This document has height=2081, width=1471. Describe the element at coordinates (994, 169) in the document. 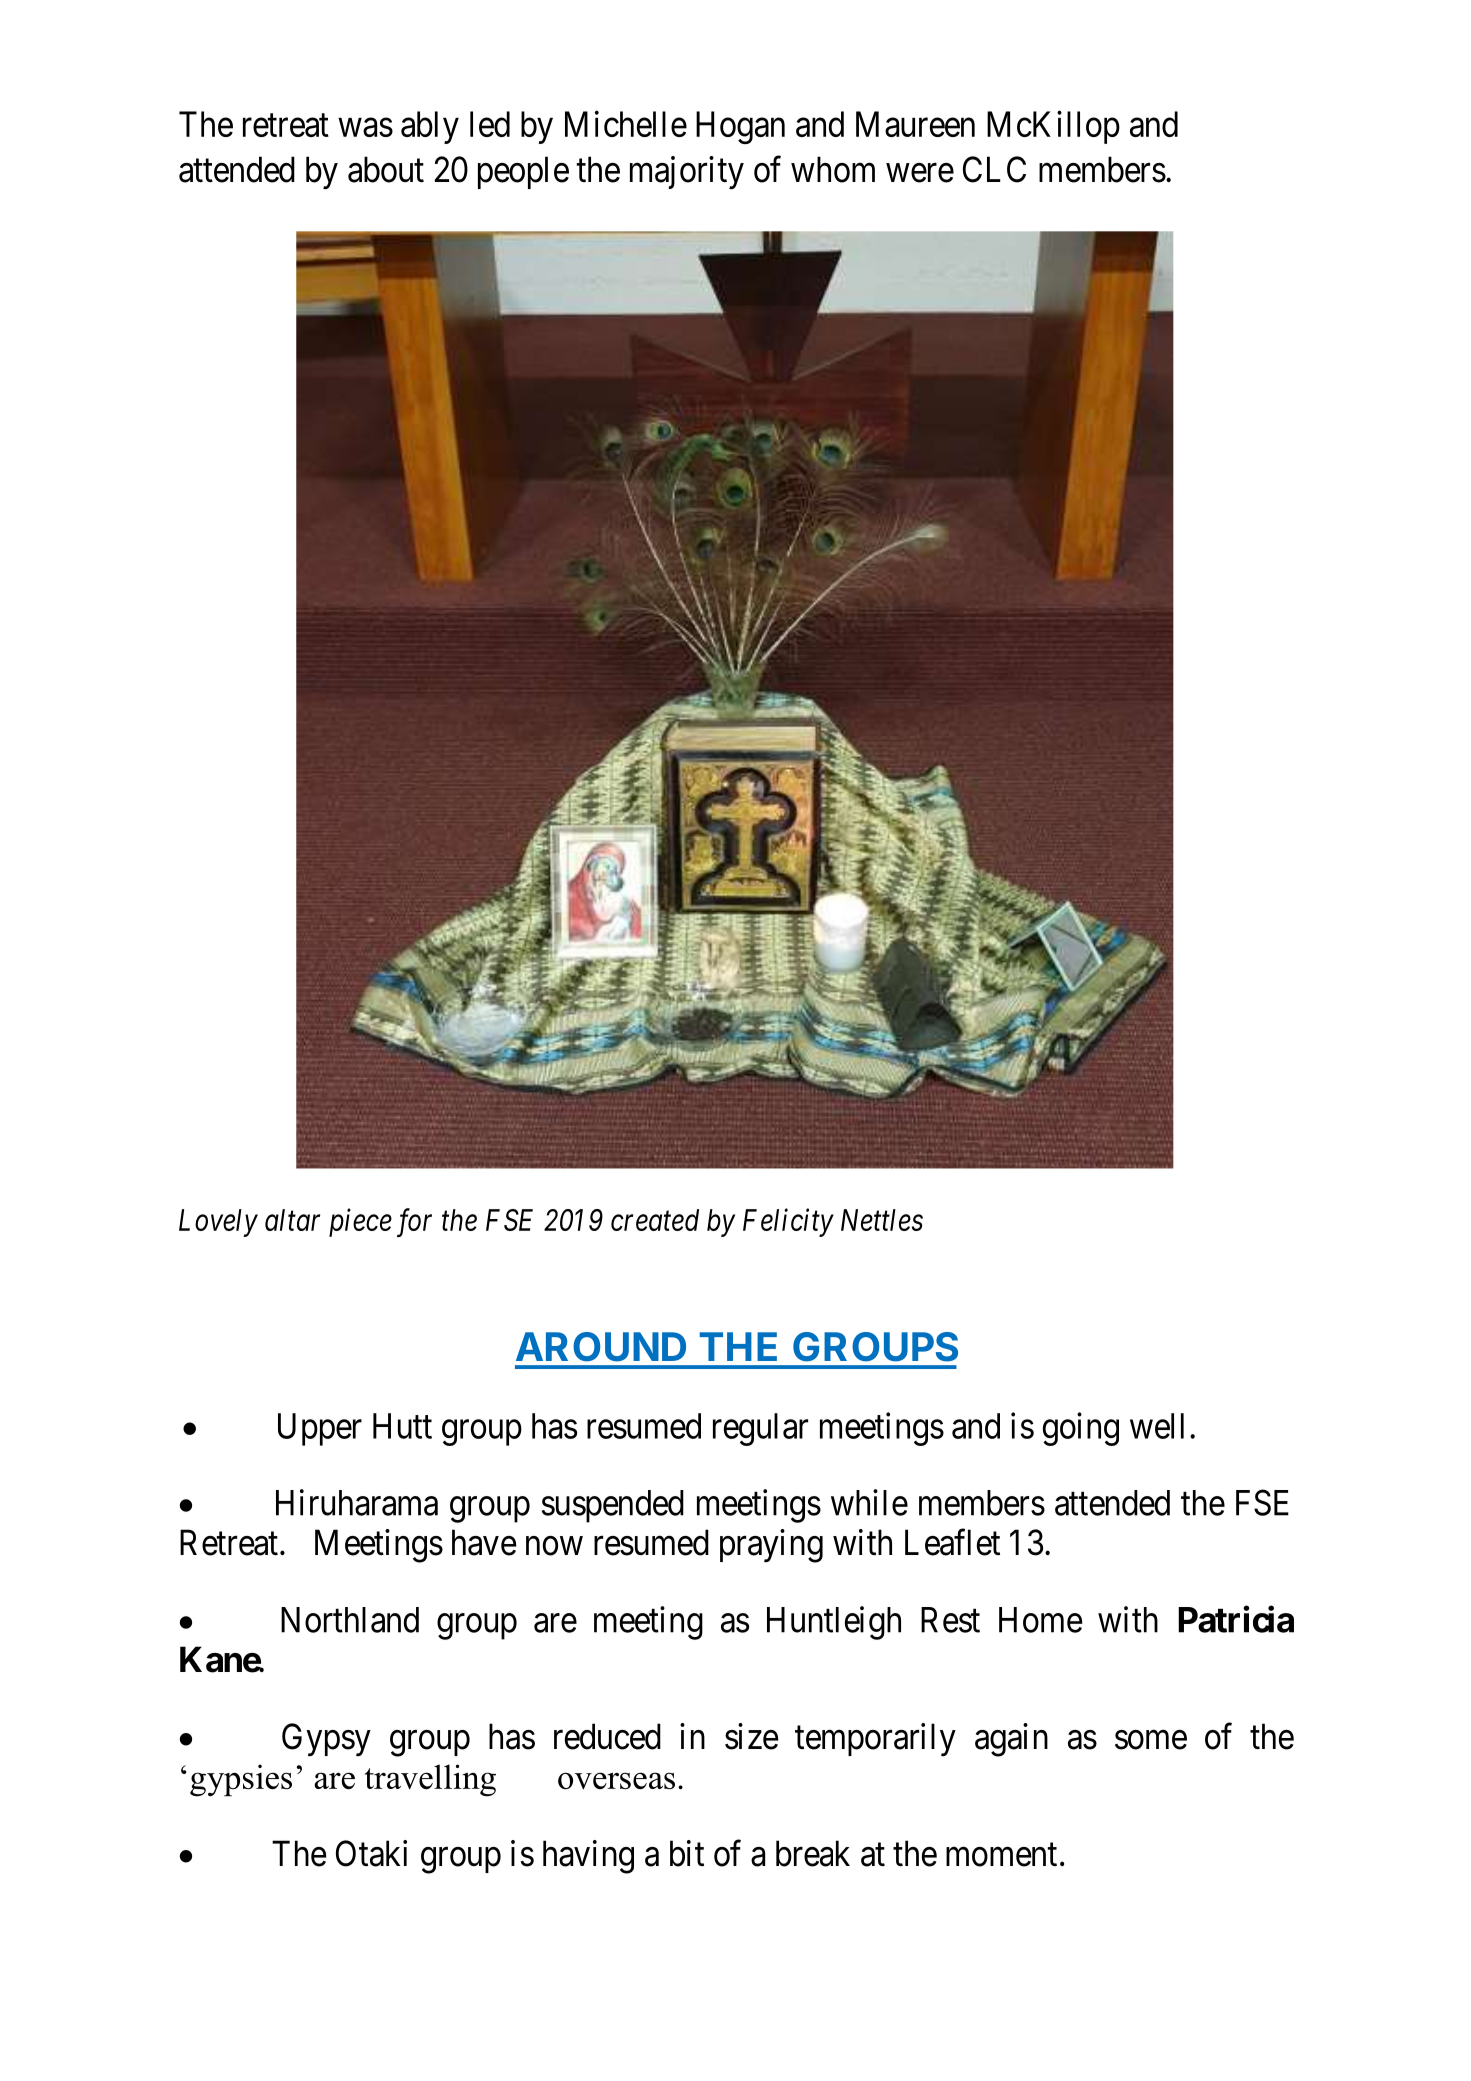

I see `CLC` at that location.
